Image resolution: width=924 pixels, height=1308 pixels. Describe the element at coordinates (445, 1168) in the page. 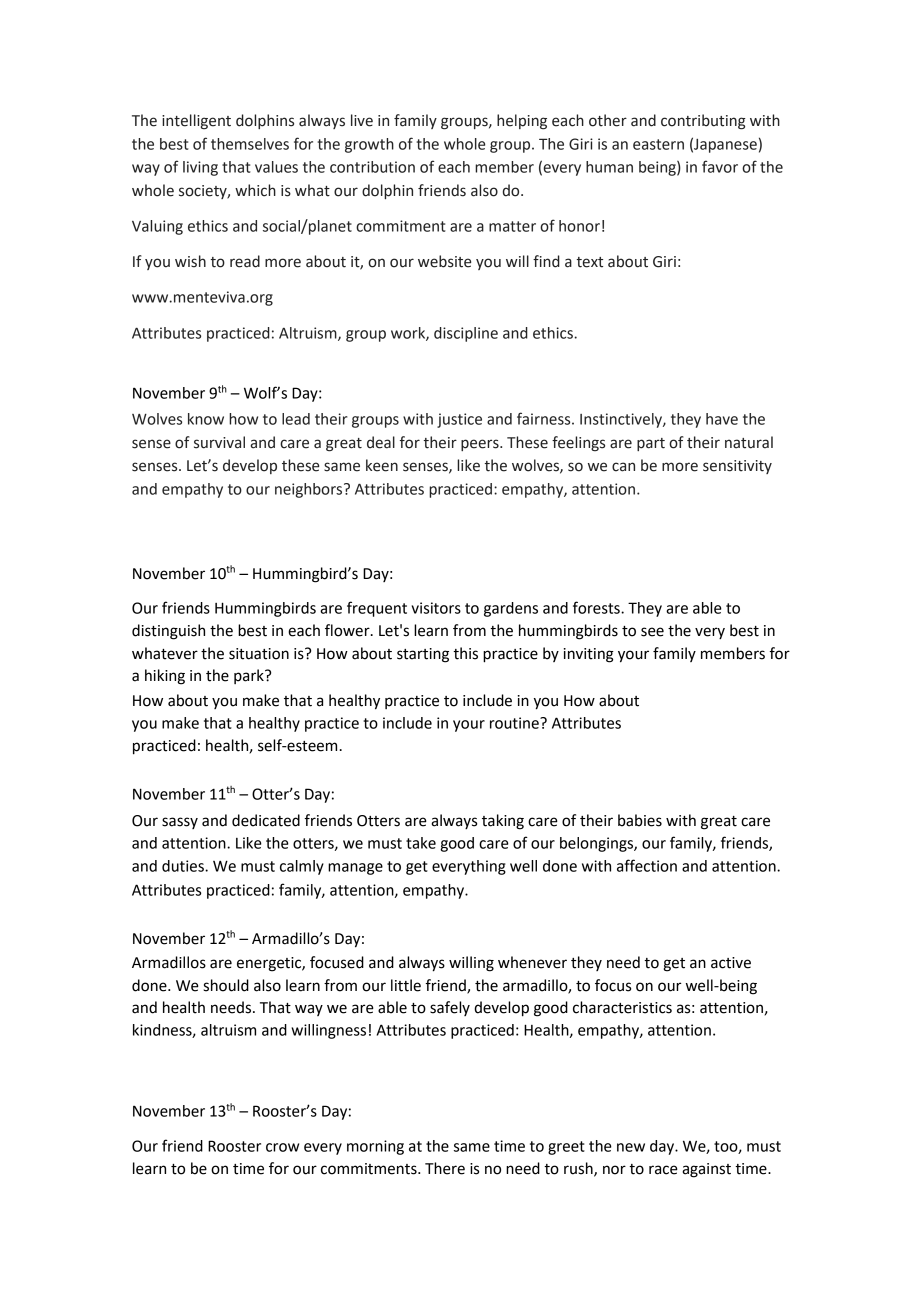

I see `There` at that location.
